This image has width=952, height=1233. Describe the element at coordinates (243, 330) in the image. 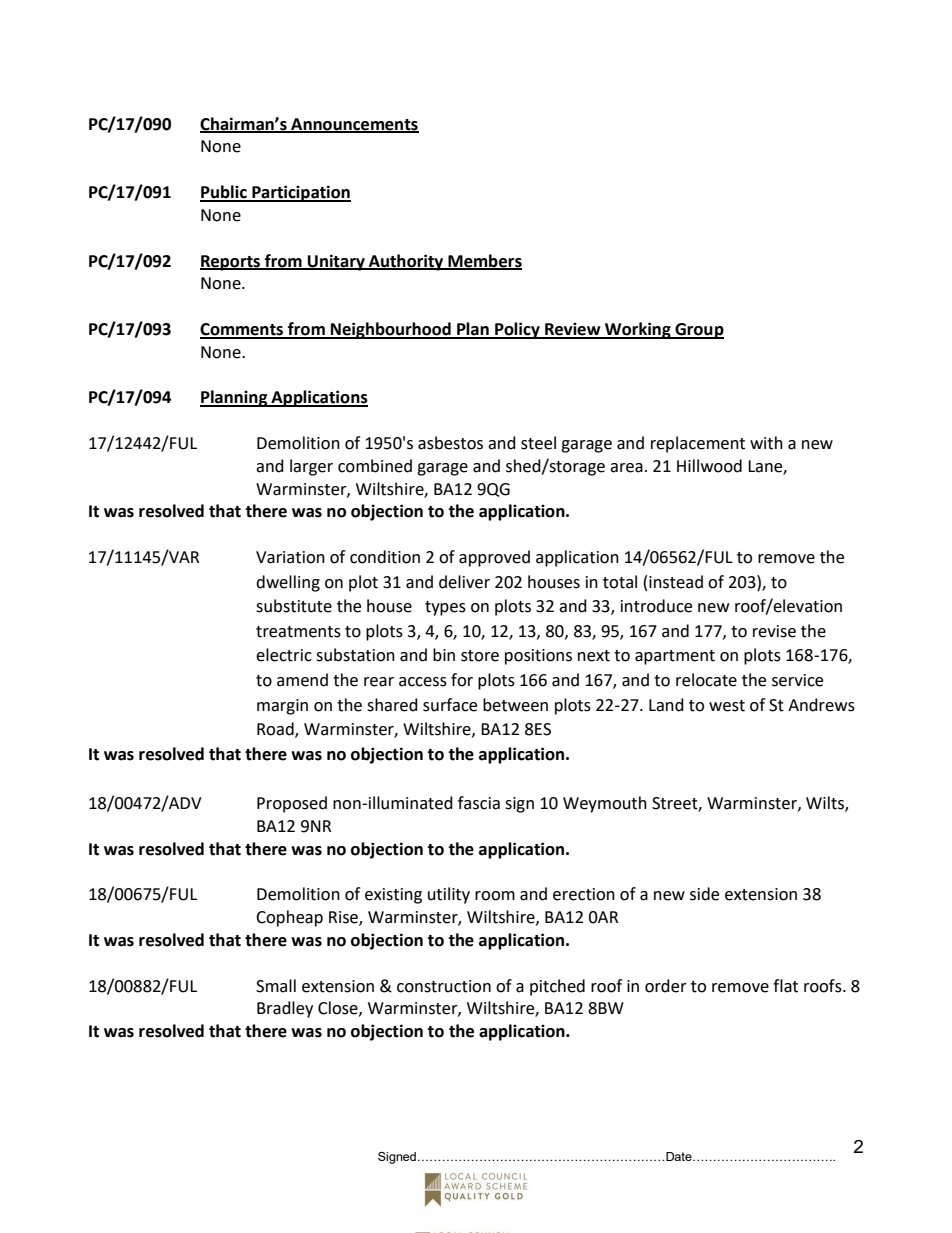

I see `Comments` at that location.
